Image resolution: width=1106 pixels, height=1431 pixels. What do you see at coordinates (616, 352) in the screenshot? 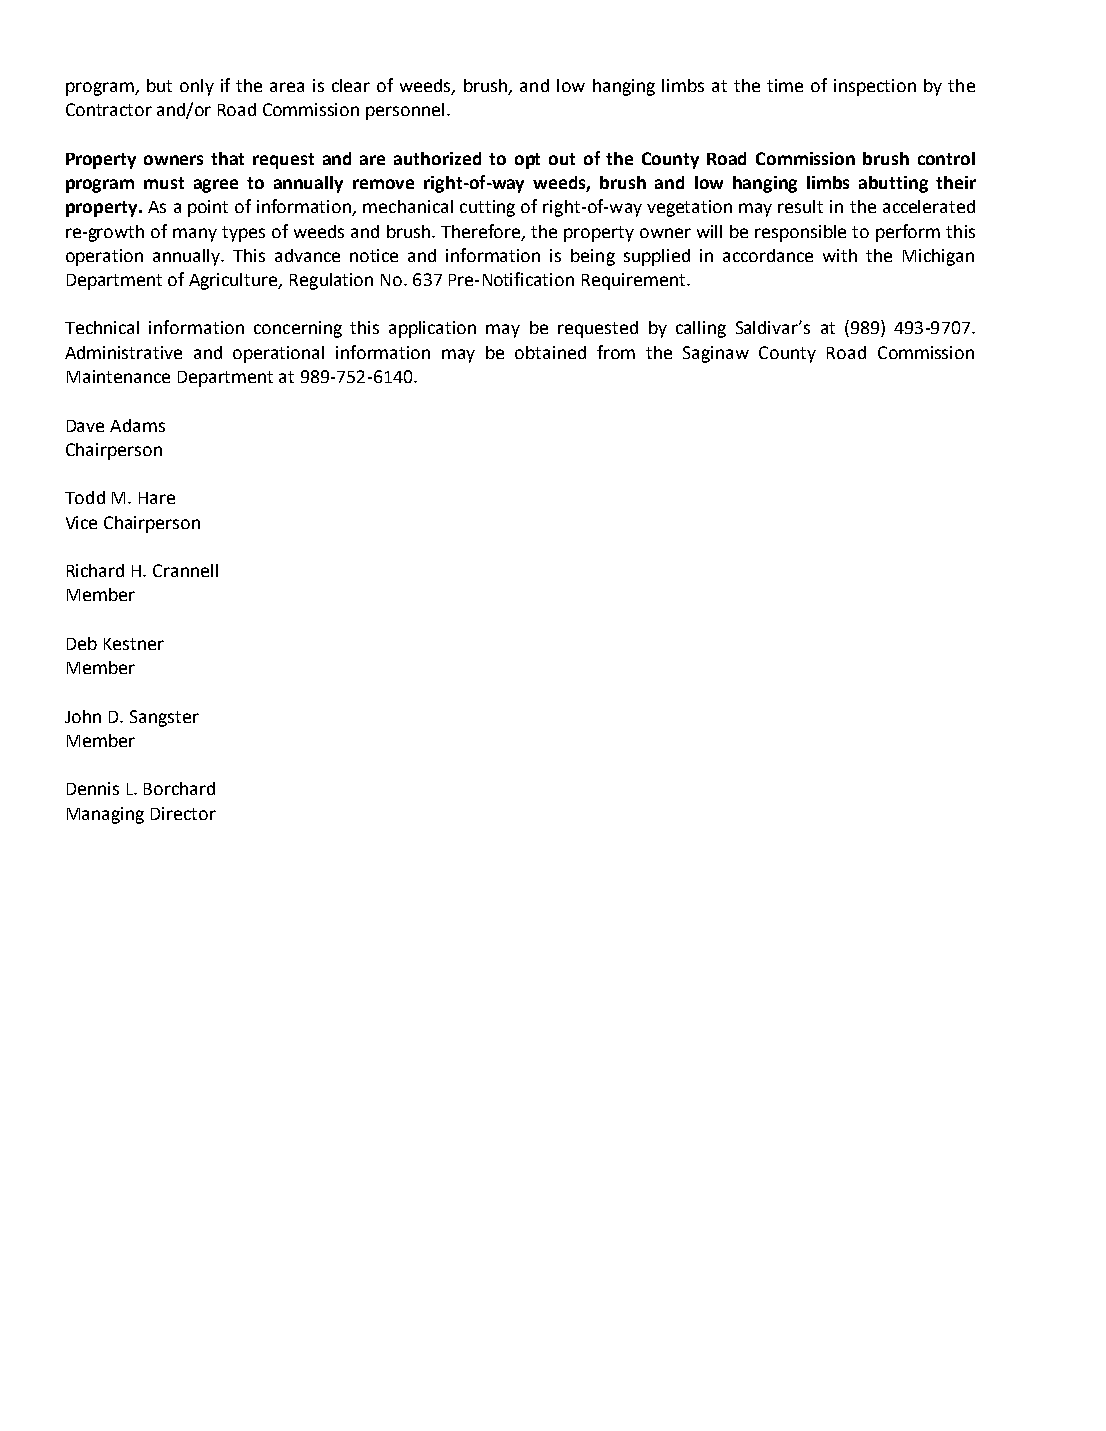
I see `from` at bounding box center [616, 352].
